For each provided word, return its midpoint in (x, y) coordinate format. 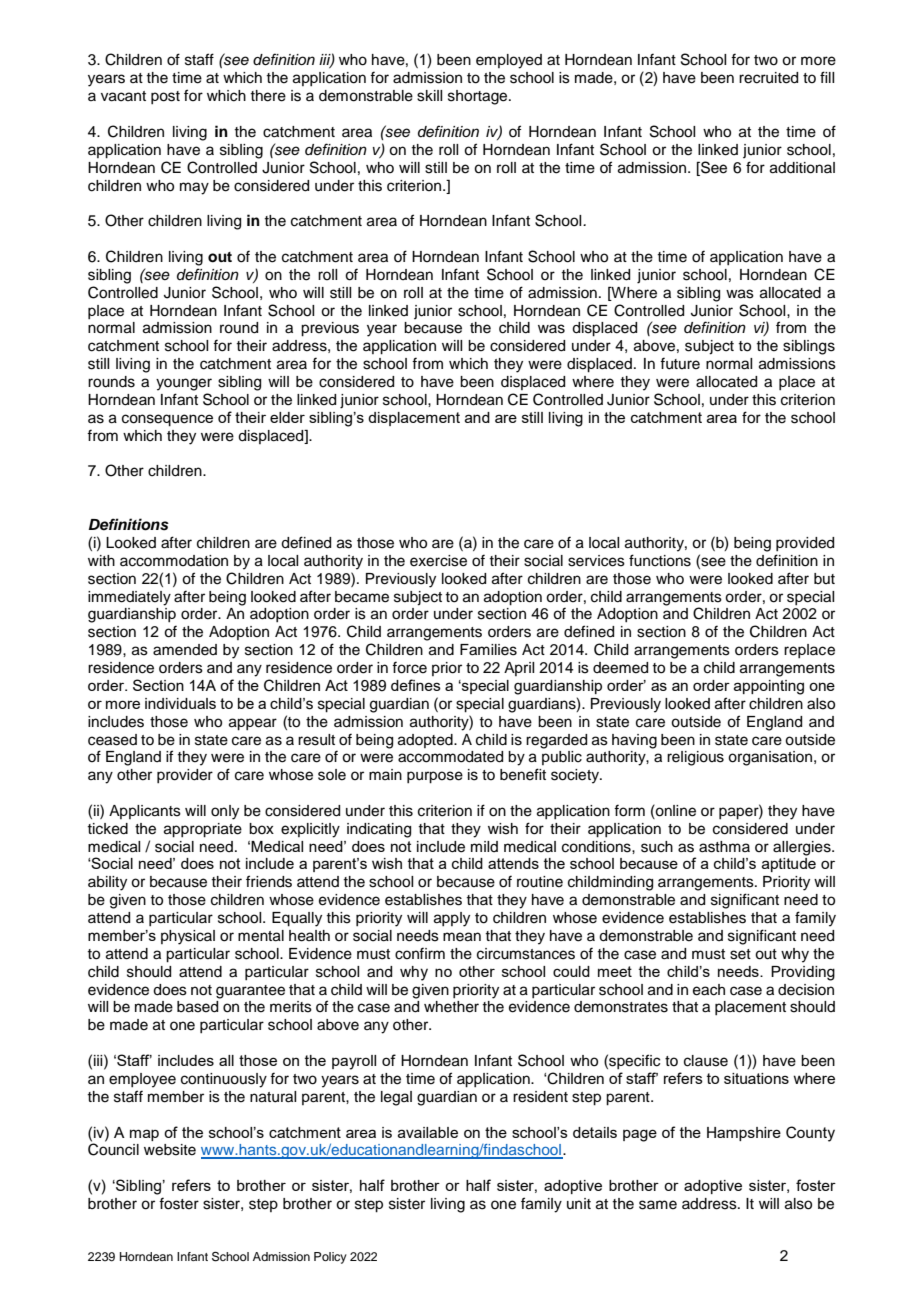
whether (451, 1007)
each (709, 990)
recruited (768, 78)
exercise (438, 561)
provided (805, 544)
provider (185, 776)
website (170, 1150)
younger (184, 384)
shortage (479, 97)
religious (695, 758)
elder (287, 417)
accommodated (450, 757)
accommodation (174, 561)
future (680, 363)
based (197, 1007)
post (165, 97)
